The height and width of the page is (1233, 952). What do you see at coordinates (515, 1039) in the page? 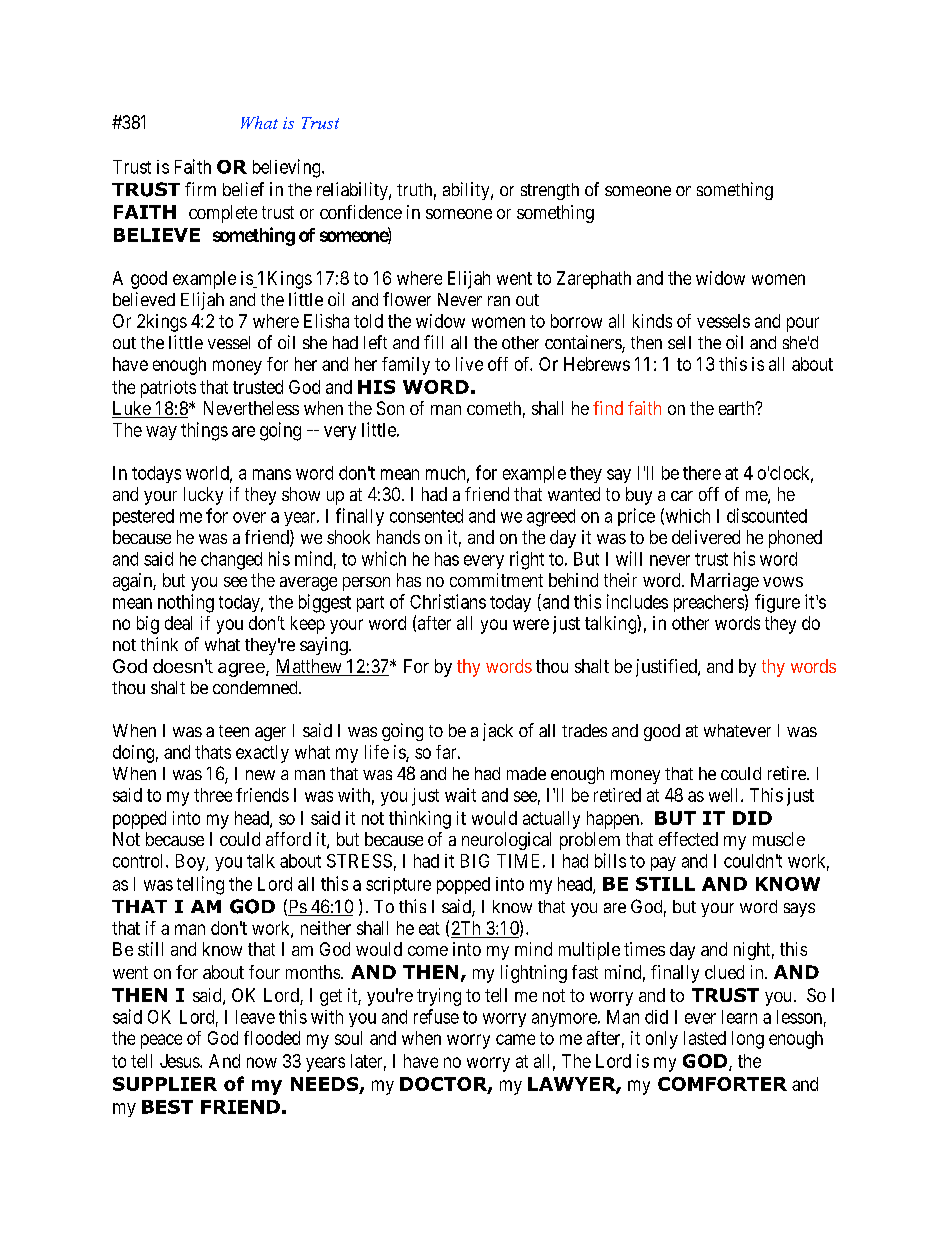
I see `came` at bounding box center [515, 1039].
